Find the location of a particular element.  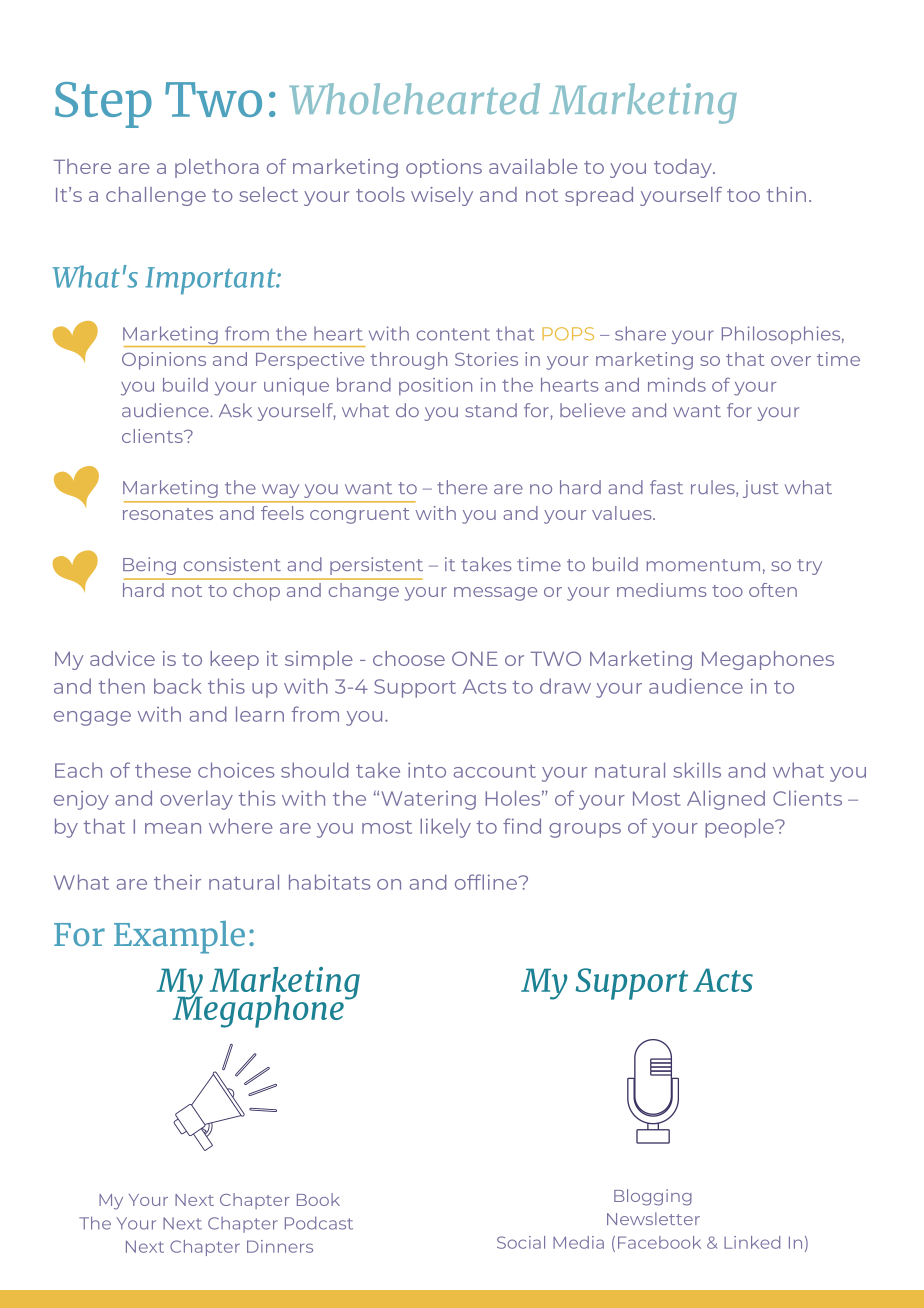

message is located at coordinates (495, 594).
